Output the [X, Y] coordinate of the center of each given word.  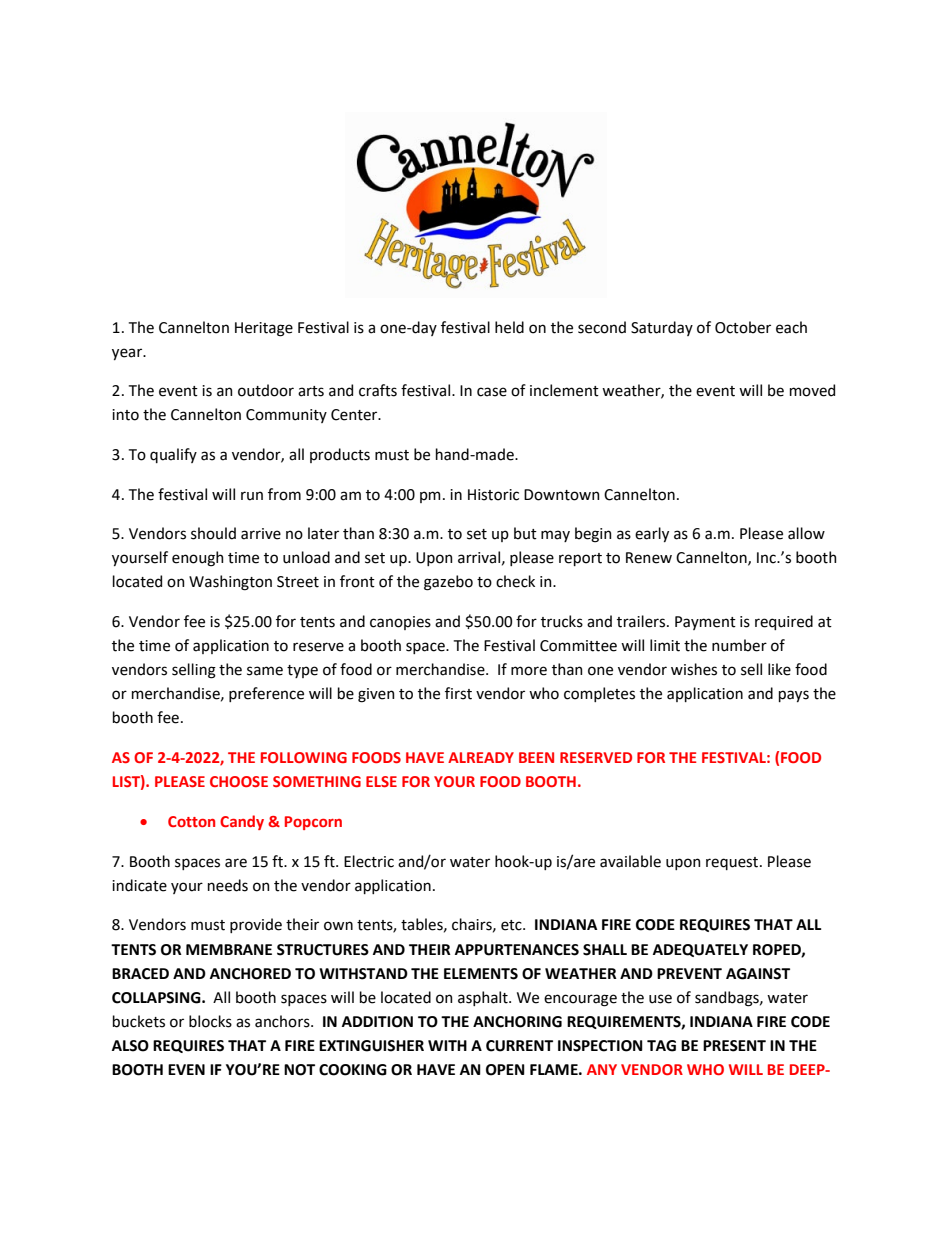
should [213, 533]
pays [794, 696]
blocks [210, 1021]
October [743, 327]
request [733, 863]
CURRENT [519, 1046]
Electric [369, 861]
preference [266, 694]
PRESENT [734, 1046]
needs [228, 885]
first [458, 693]
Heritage [264, 329]
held [509, 327]
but [525, 533]
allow [806, 533]
